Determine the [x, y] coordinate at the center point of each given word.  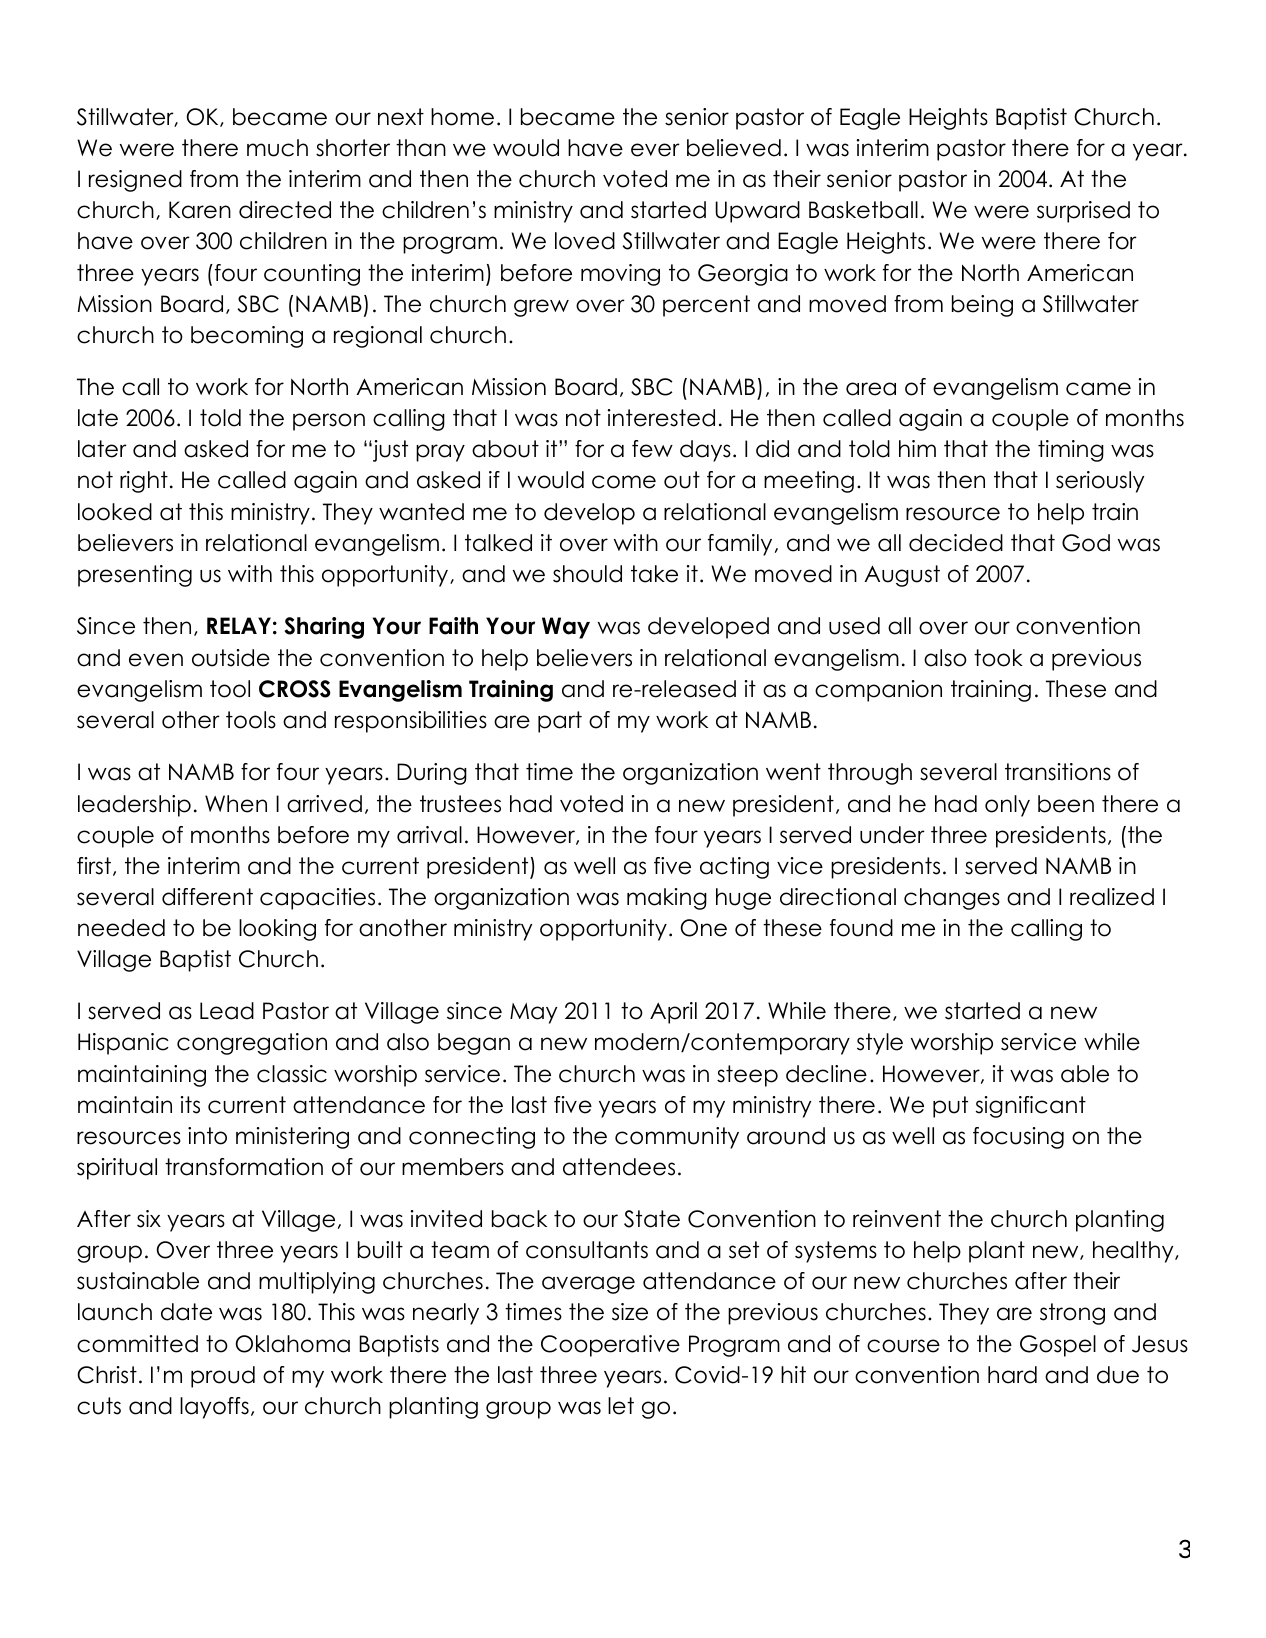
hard [1012, 1375]
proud [223, 1377]
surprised [1083, 212]
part [560, 722]
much [277, 148]
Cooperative [610, 1346]
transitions [1058, 772]
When [236, 804]
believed [734, 148]
